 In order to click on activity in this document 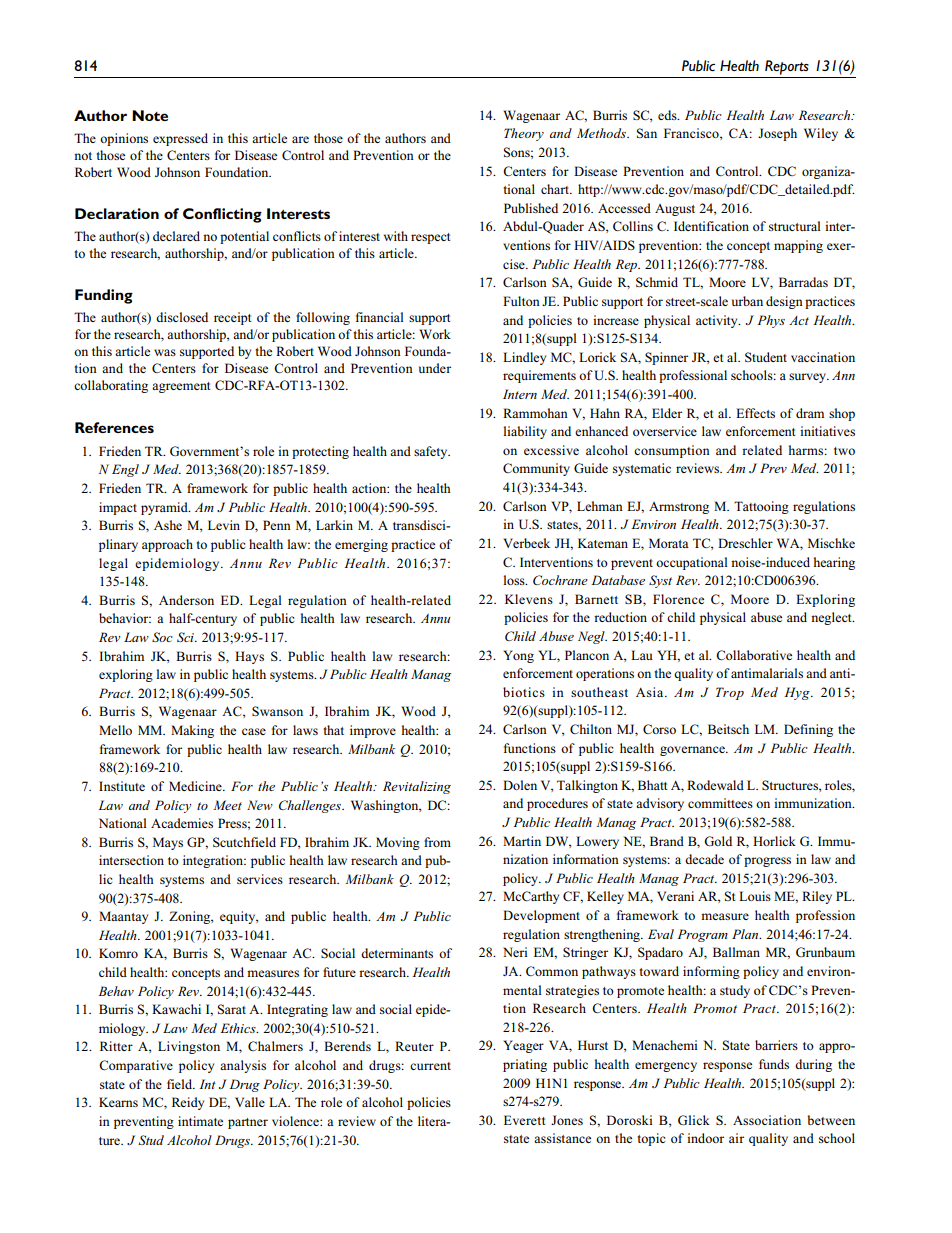, I will do `click(718, 321)`.
